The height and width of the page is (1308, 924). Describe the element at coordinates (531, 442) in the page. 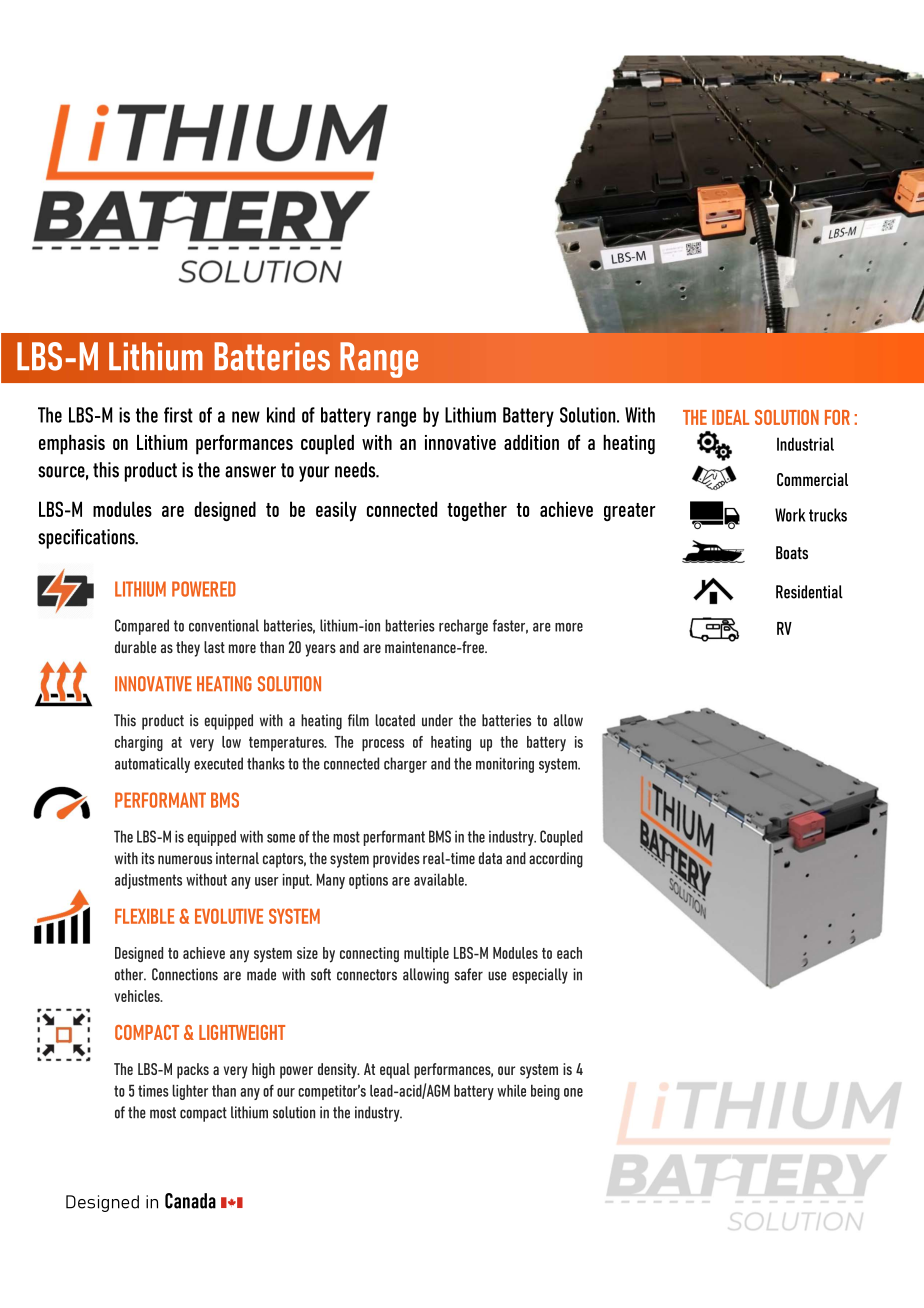

I see `addition` at that location.
